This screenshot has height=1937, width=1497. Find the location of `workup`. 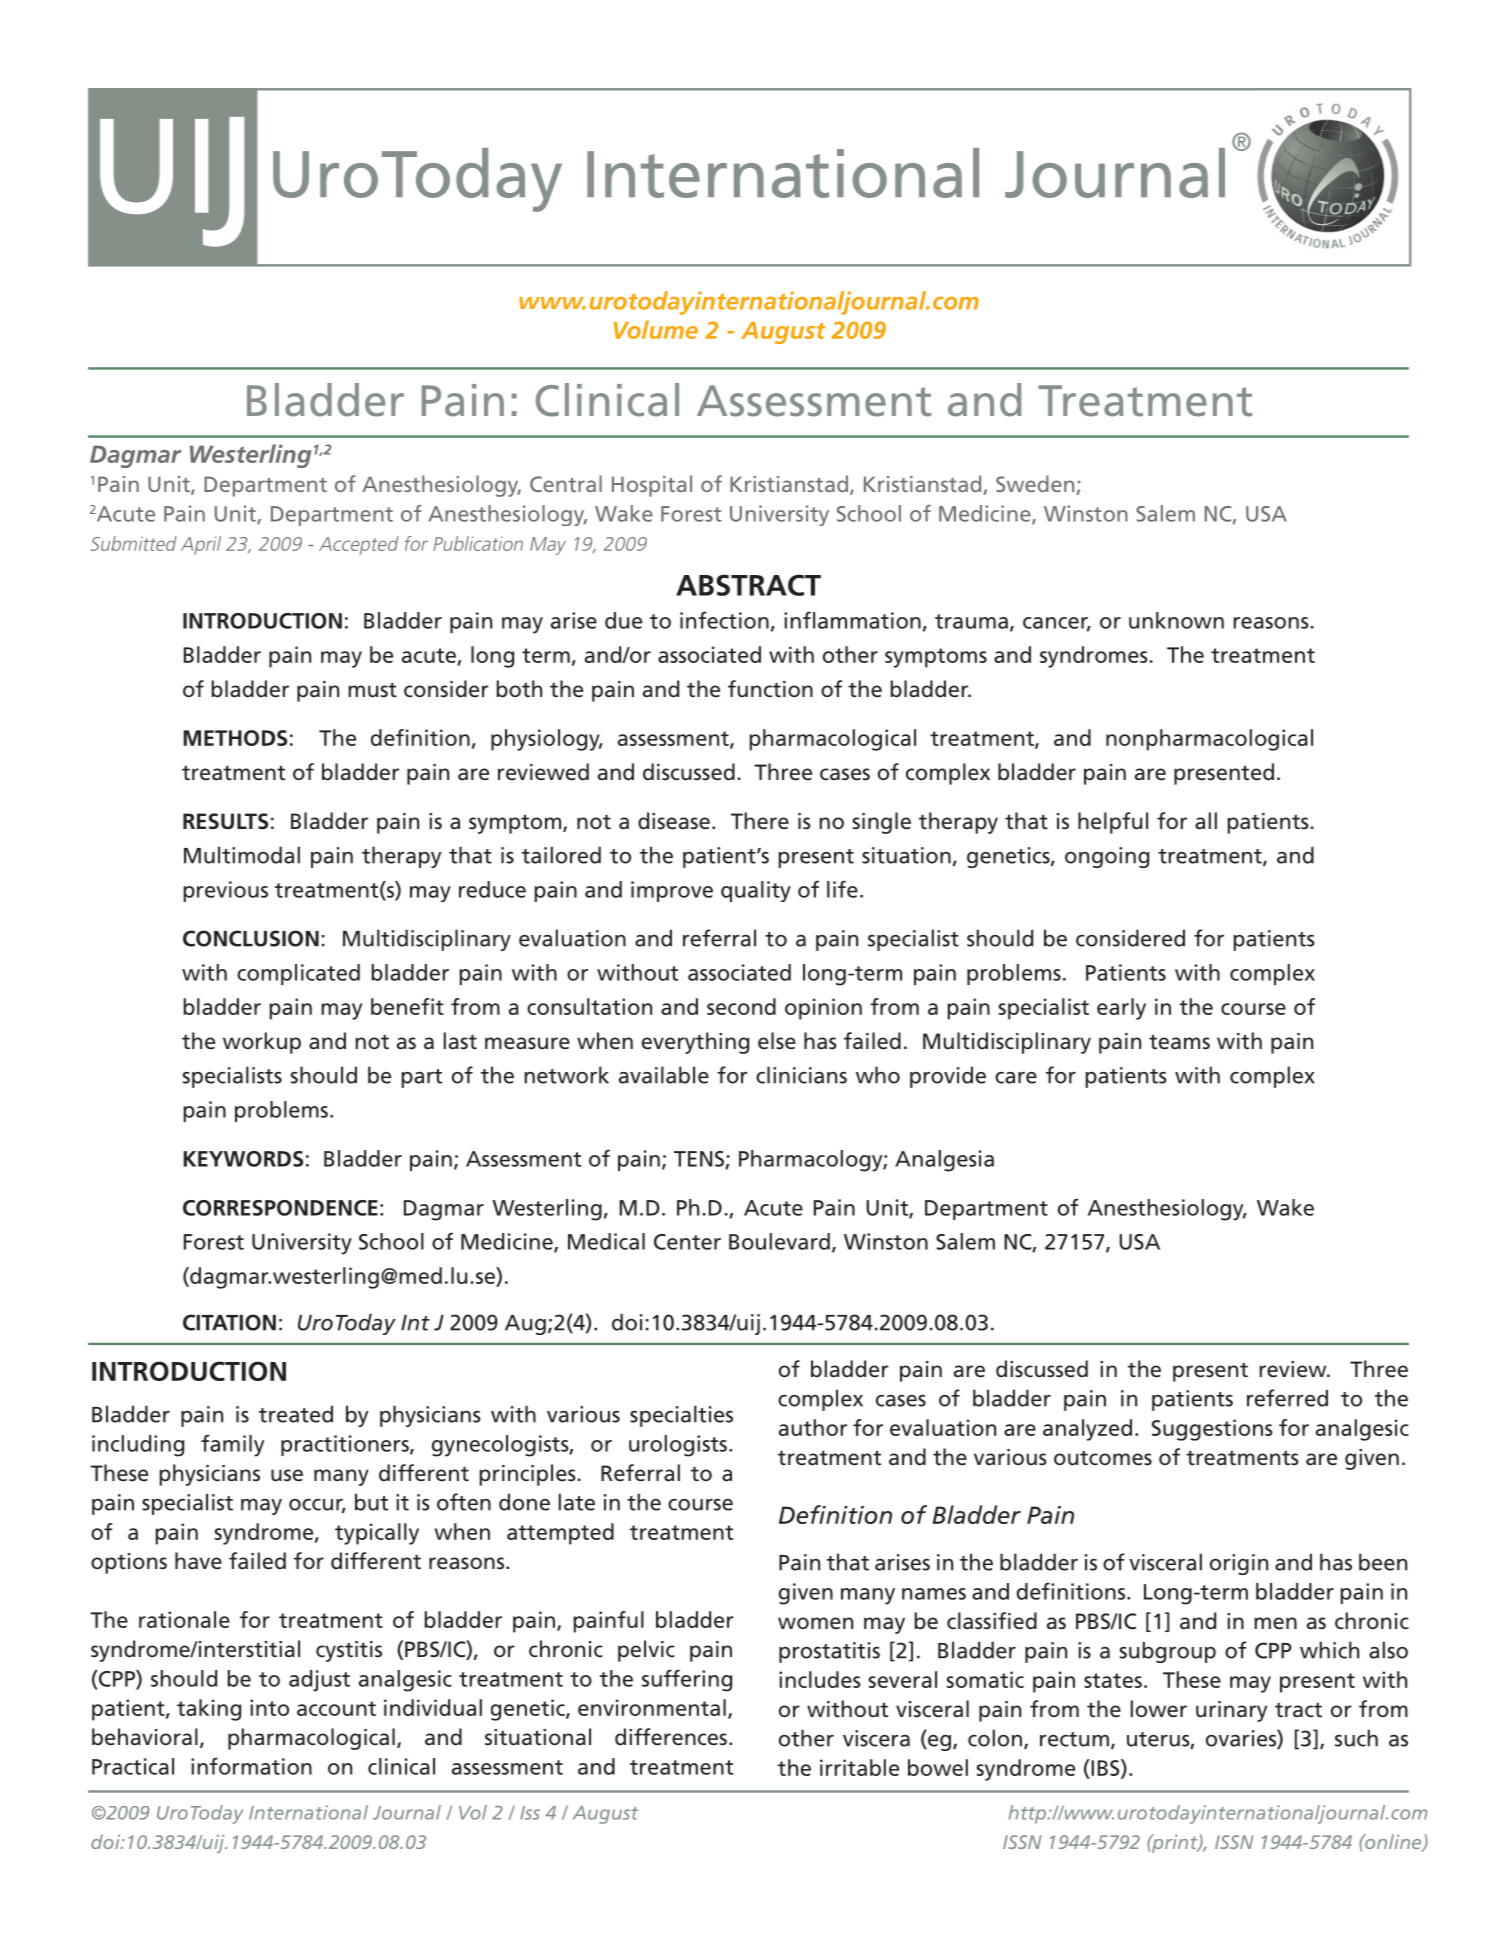

workup is located at coordinates (262, 1043).
